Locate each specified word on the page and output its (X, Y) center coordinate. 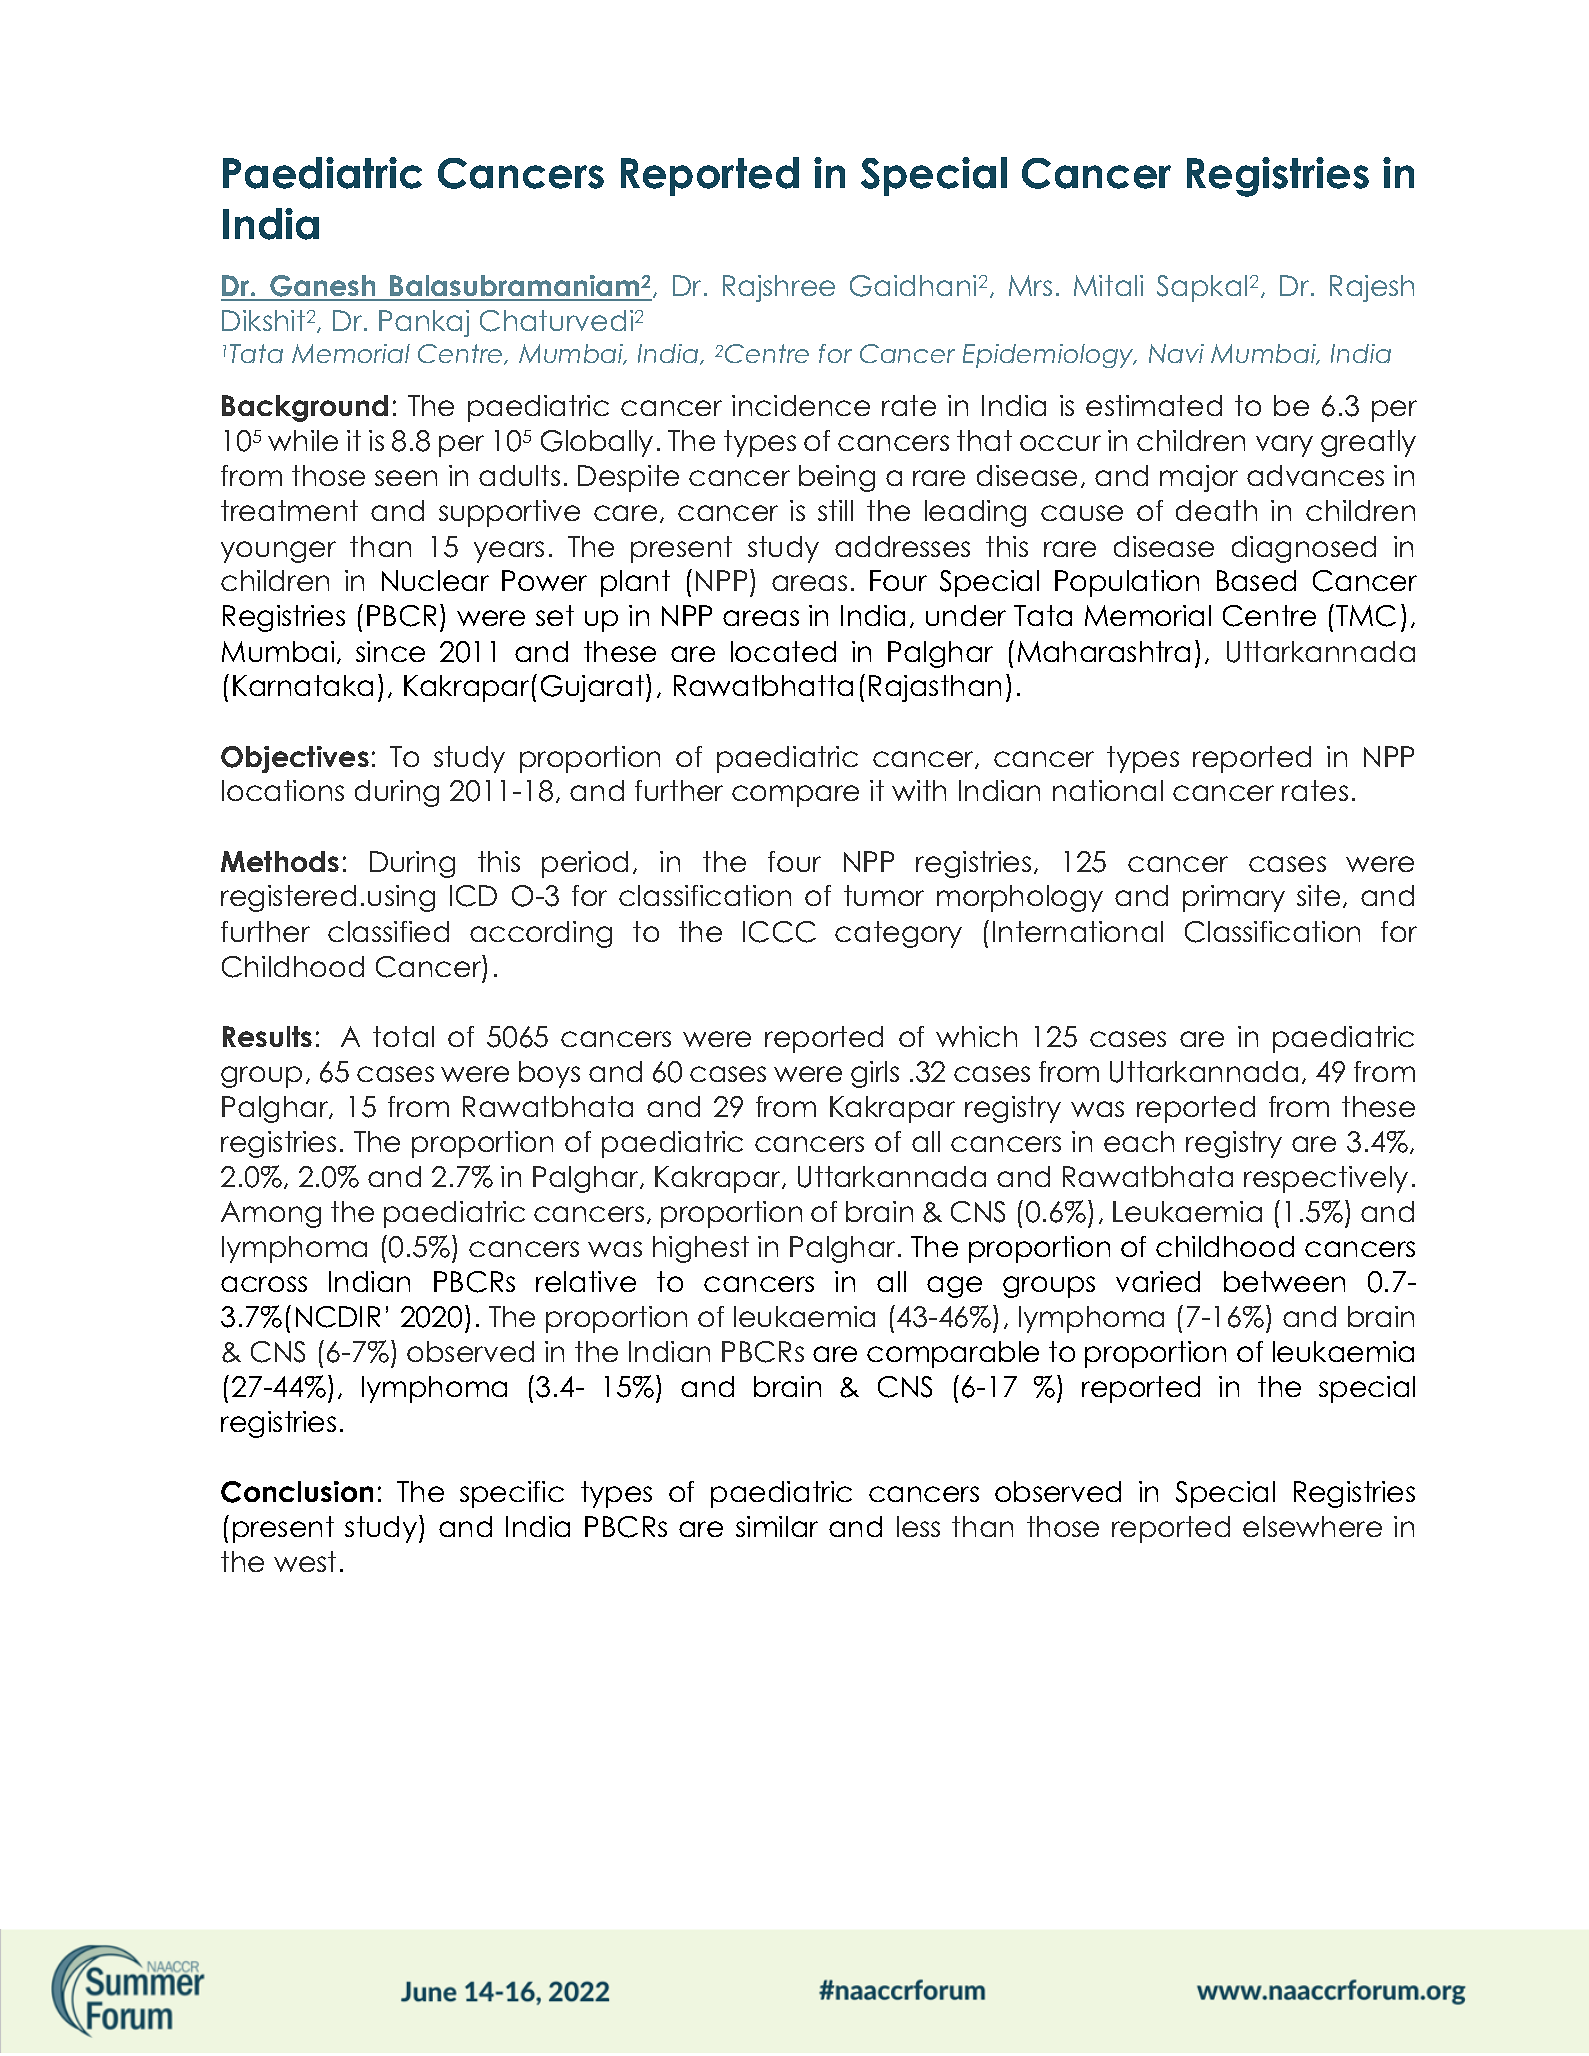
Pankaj (424, 323)
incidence (801, 405)
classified (388, 931)
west (305, 1561)
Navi (1176, 353)
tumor (884, 895)
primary (1234, 898)
